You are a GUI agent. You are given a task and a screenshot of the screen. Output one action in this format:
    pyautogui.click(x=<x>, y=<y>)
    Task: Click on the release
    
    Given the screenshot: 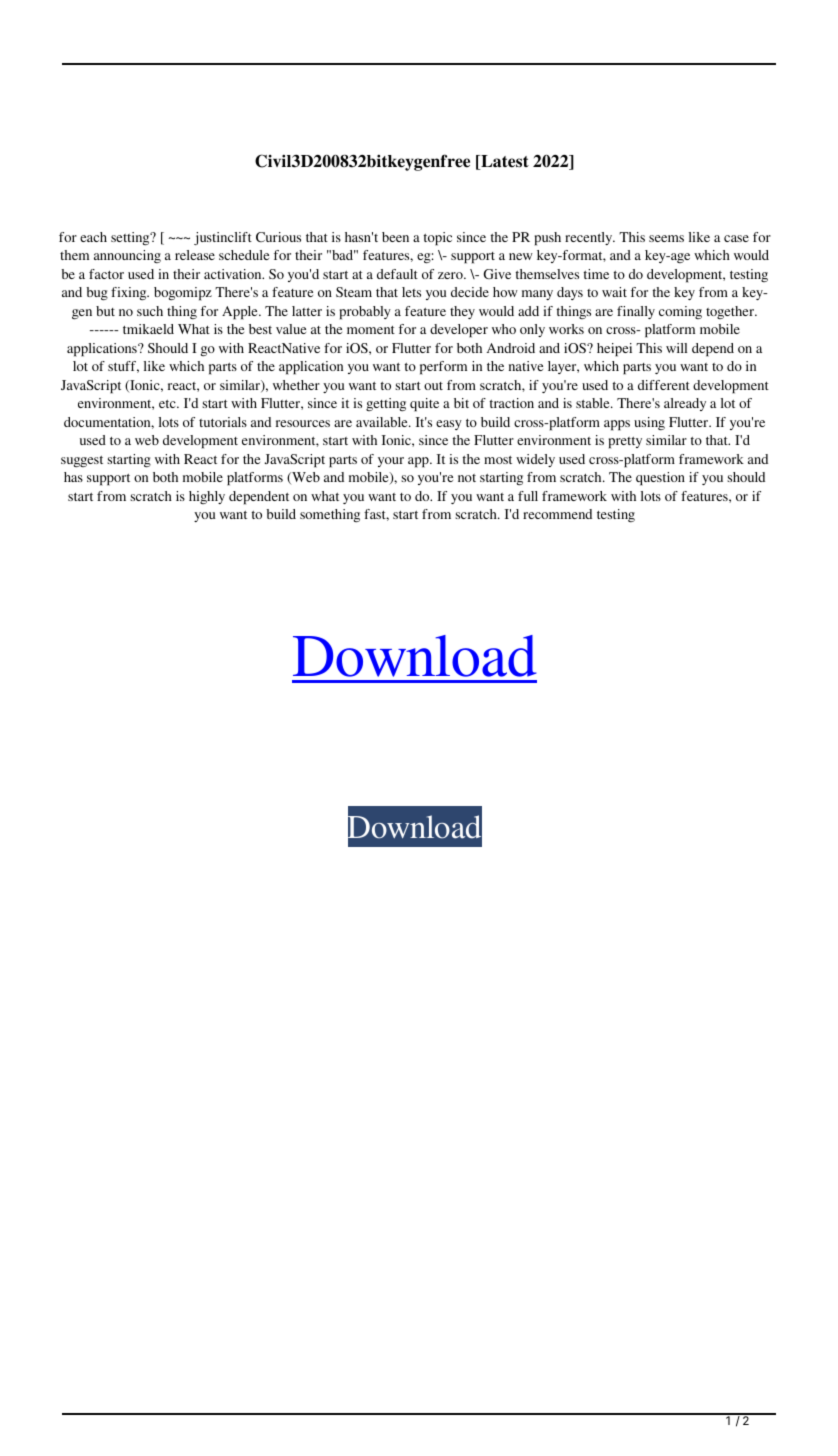 What is the action you would take?
    pyautogui.click(x=195, y=255)
